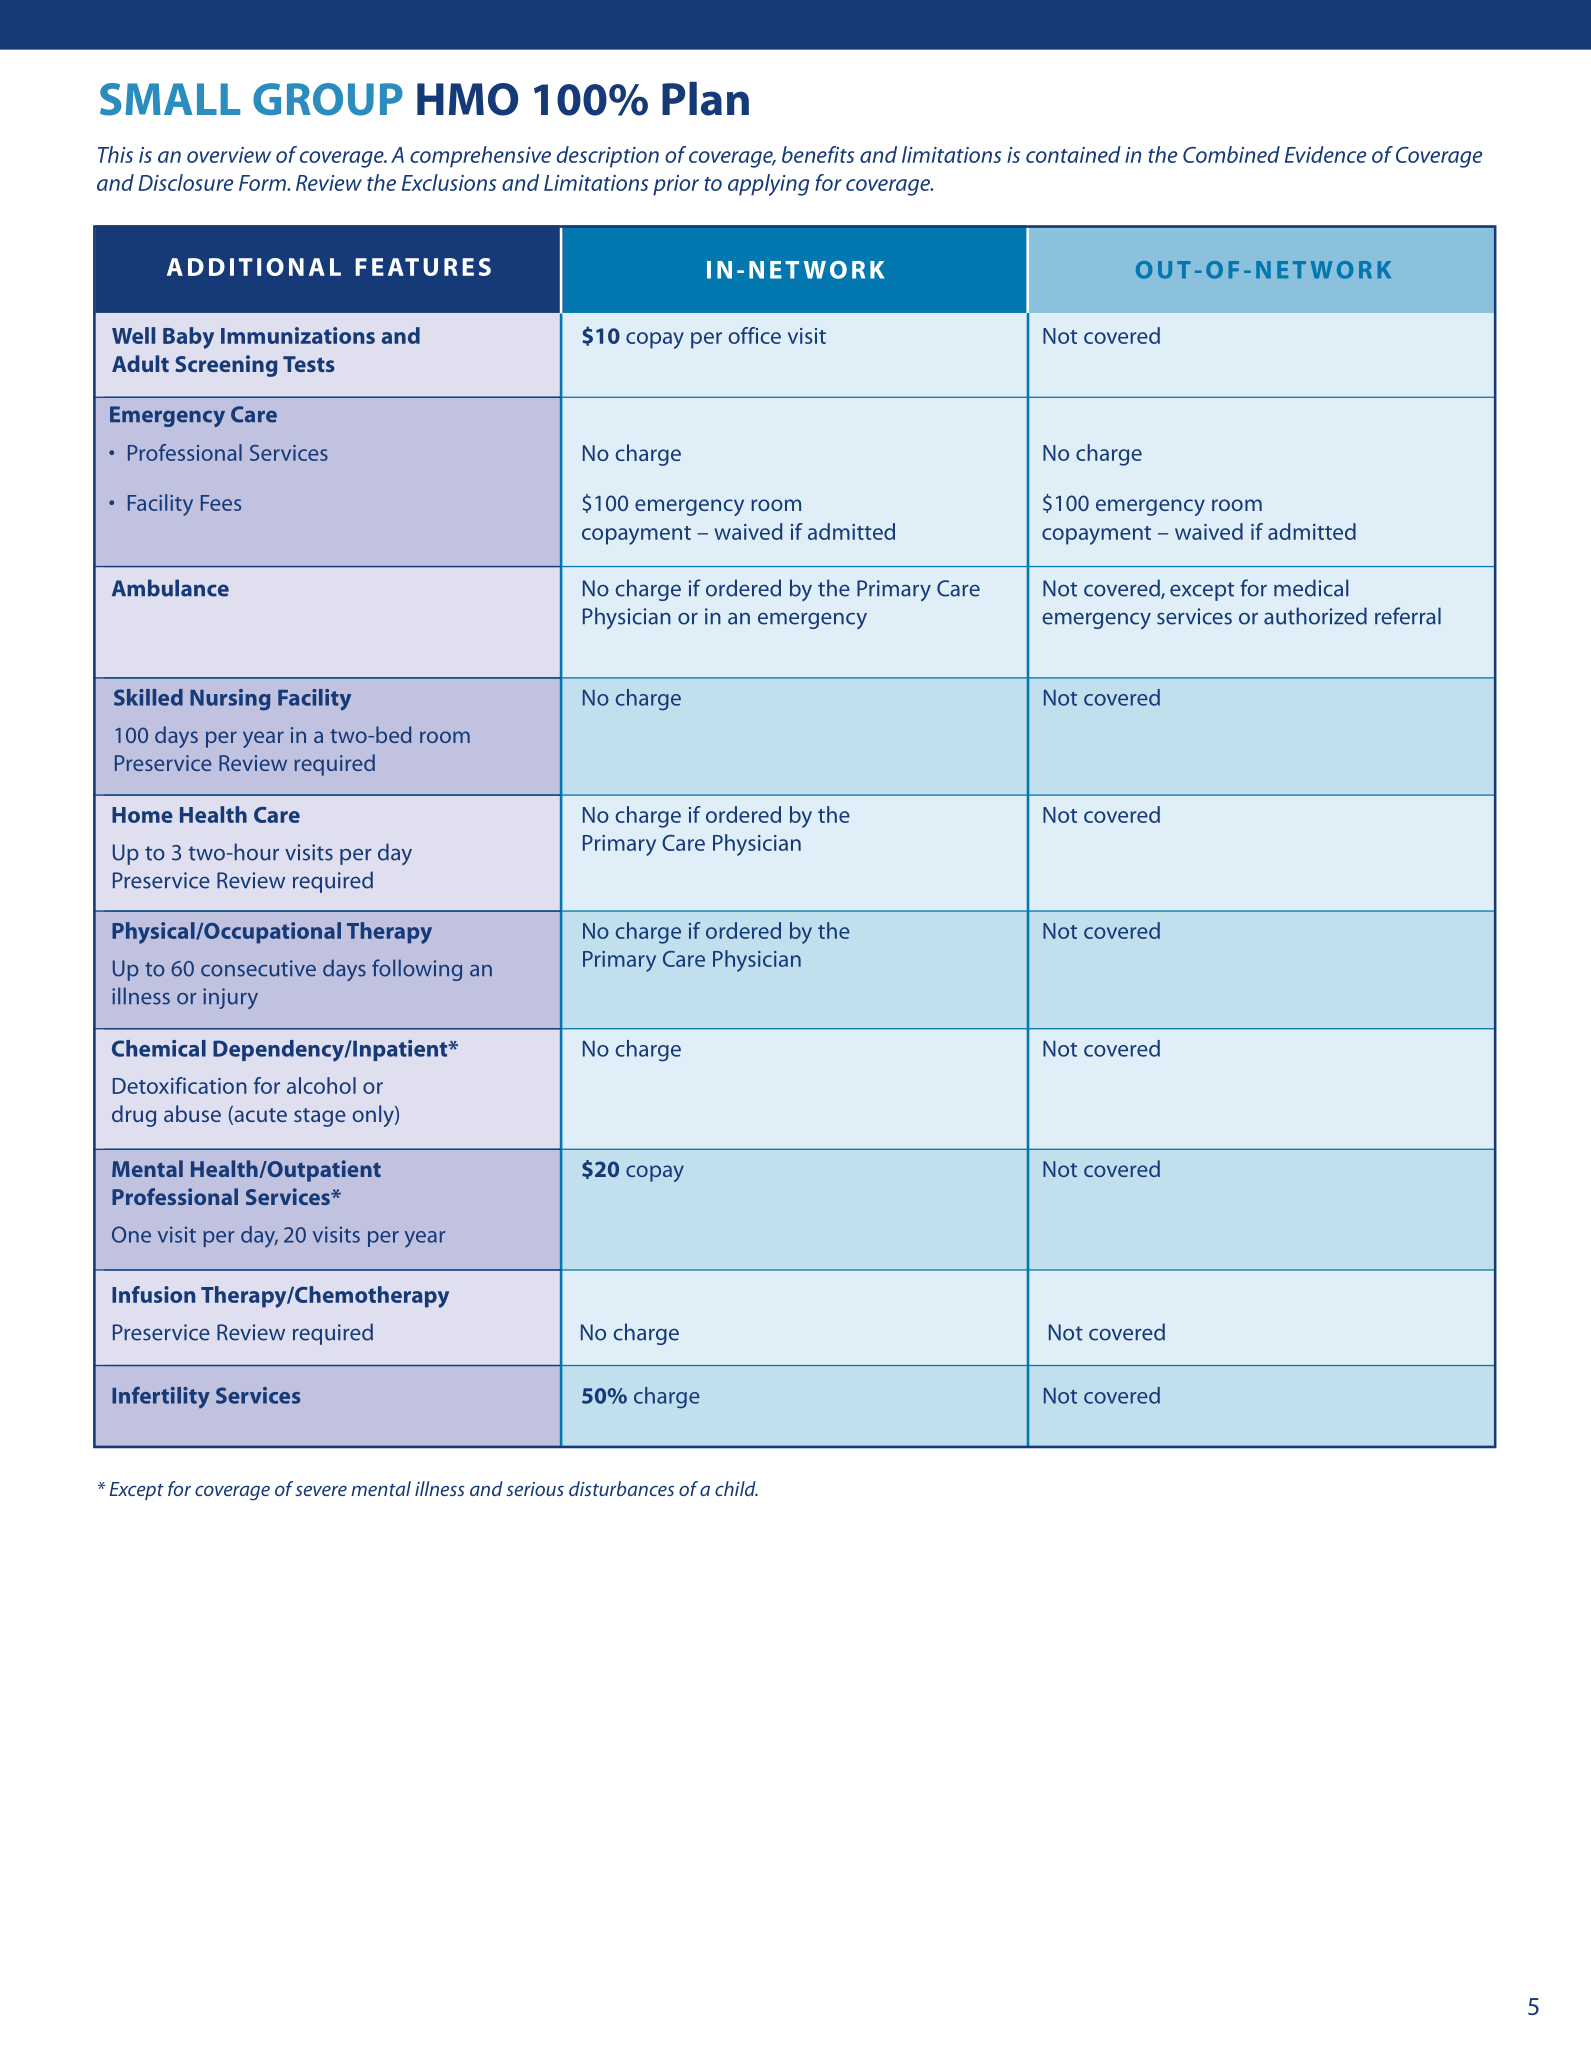 Image resolution: width=1591 pixels, height=2059 pixels. Describe the element at coordinates (229, 155) in the screenshot. I see `overview` at that location.
